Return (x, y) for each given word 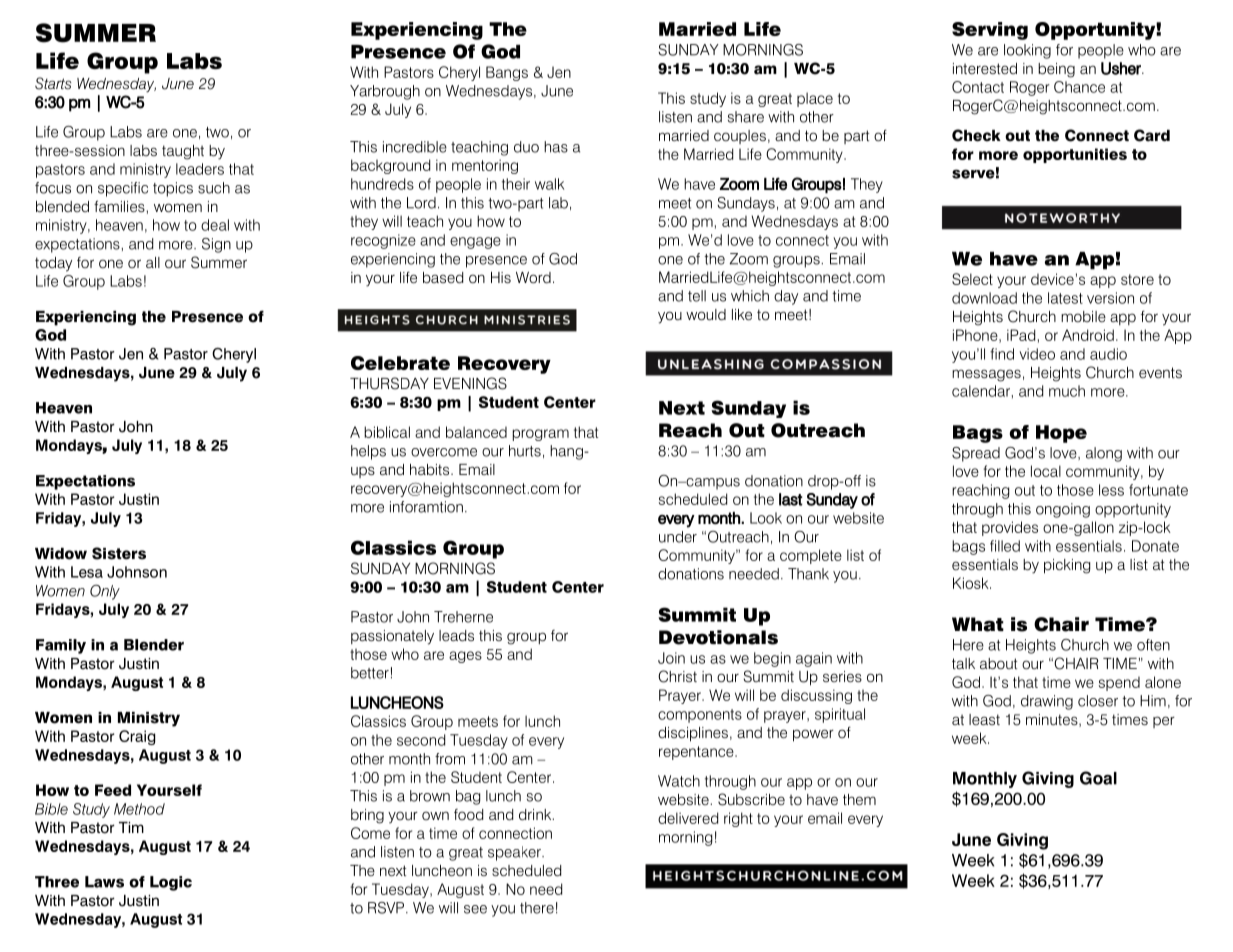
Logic (171, 883)
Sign (216, 245)
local (1046, 471)
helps (368, 452)
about (998, 664)
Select (972, 279)
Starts (53, 83)
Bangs (507, 73)
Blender (154, 645)
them (859, 799)
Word (533, 278)
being (1056, 70)
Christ (677, 676)
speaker (515, 853)
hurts (525, 451)
